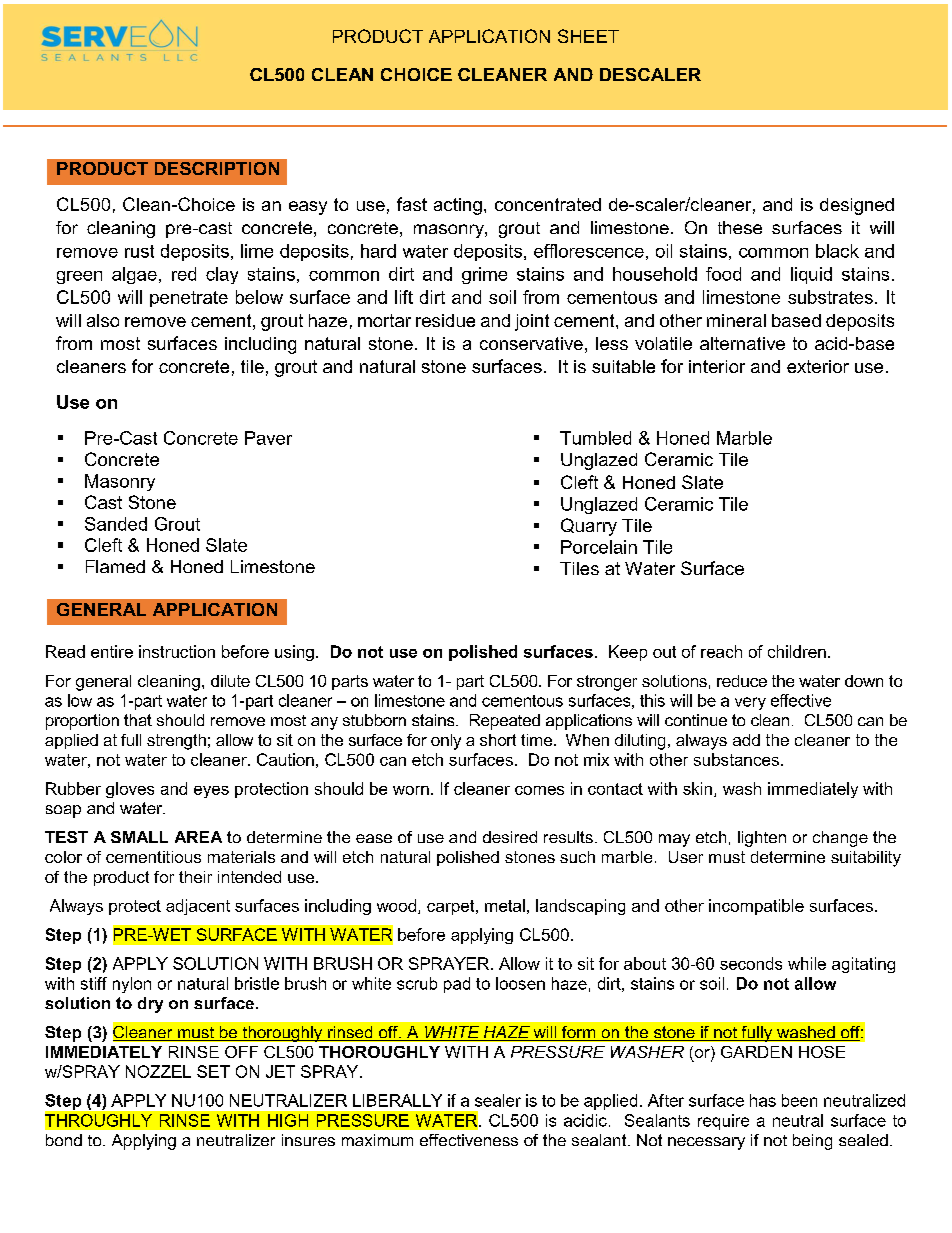 This screenshot has height=1233, width=952. Describe the element at coordinates (736, 759) in the screenshot. I see `substances` at that location.
